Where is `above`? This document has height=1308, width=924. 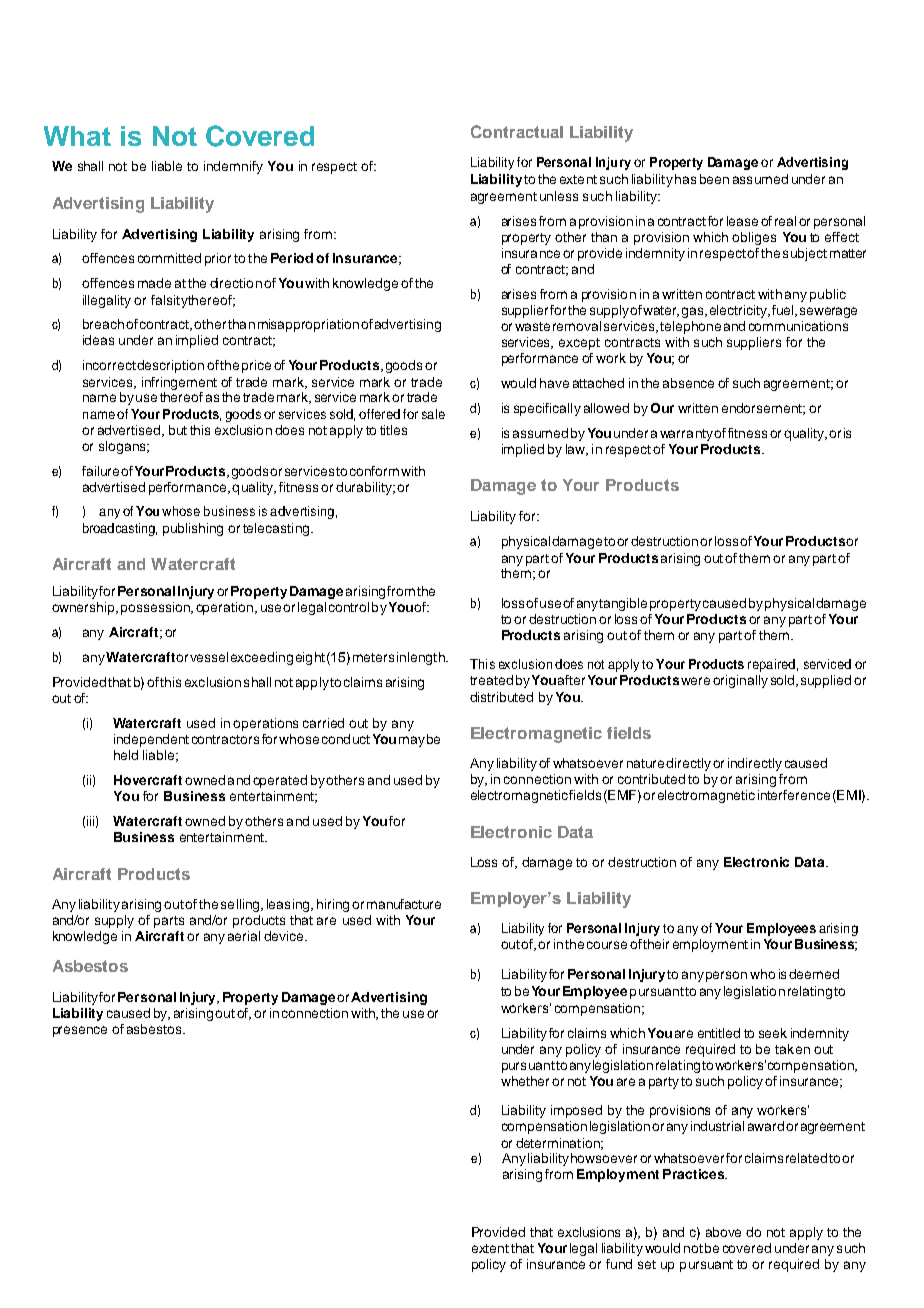
above is located at coordinates (723, 1232).
